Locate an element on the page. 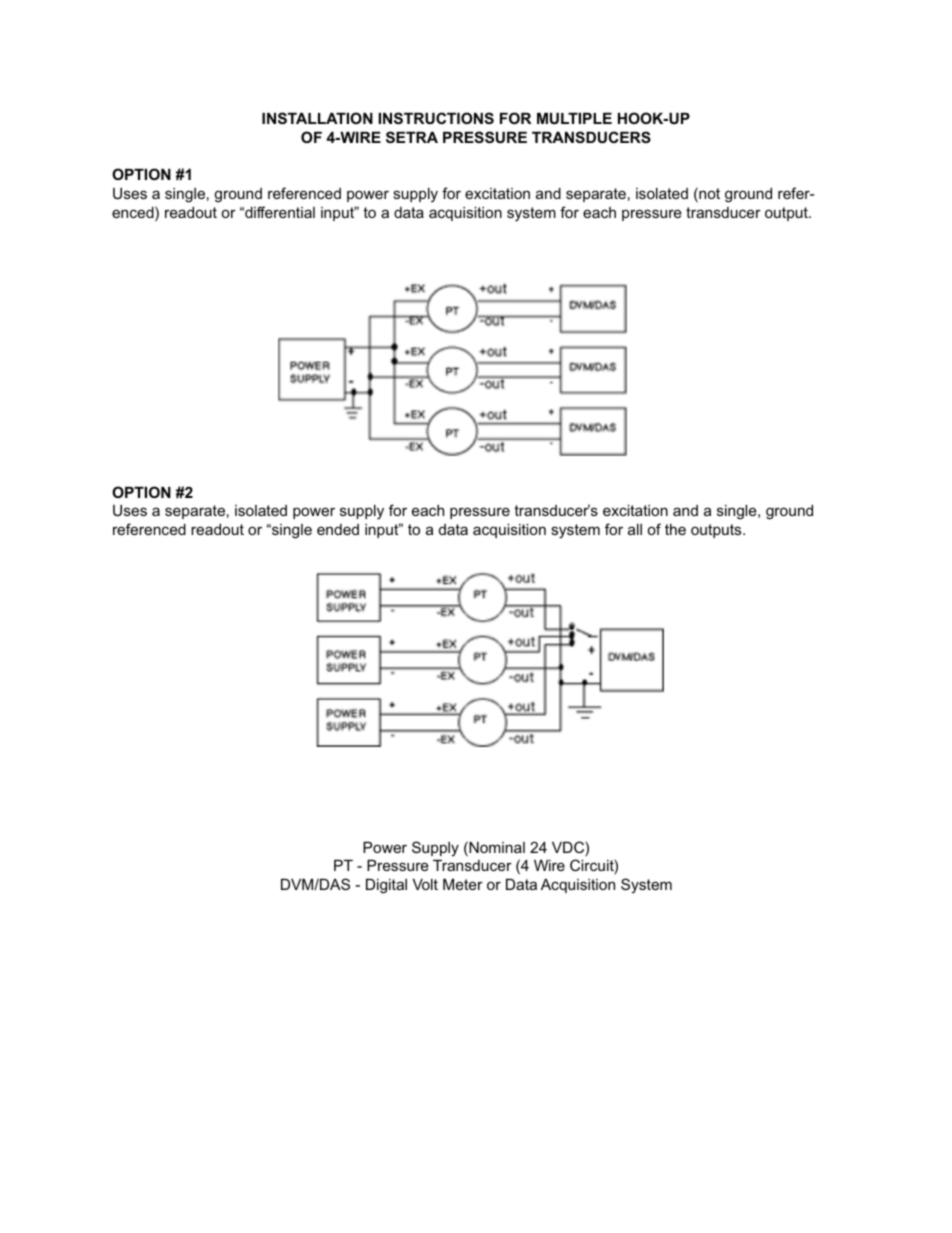  INSTALLATION is located at coordinates (317, 118).
